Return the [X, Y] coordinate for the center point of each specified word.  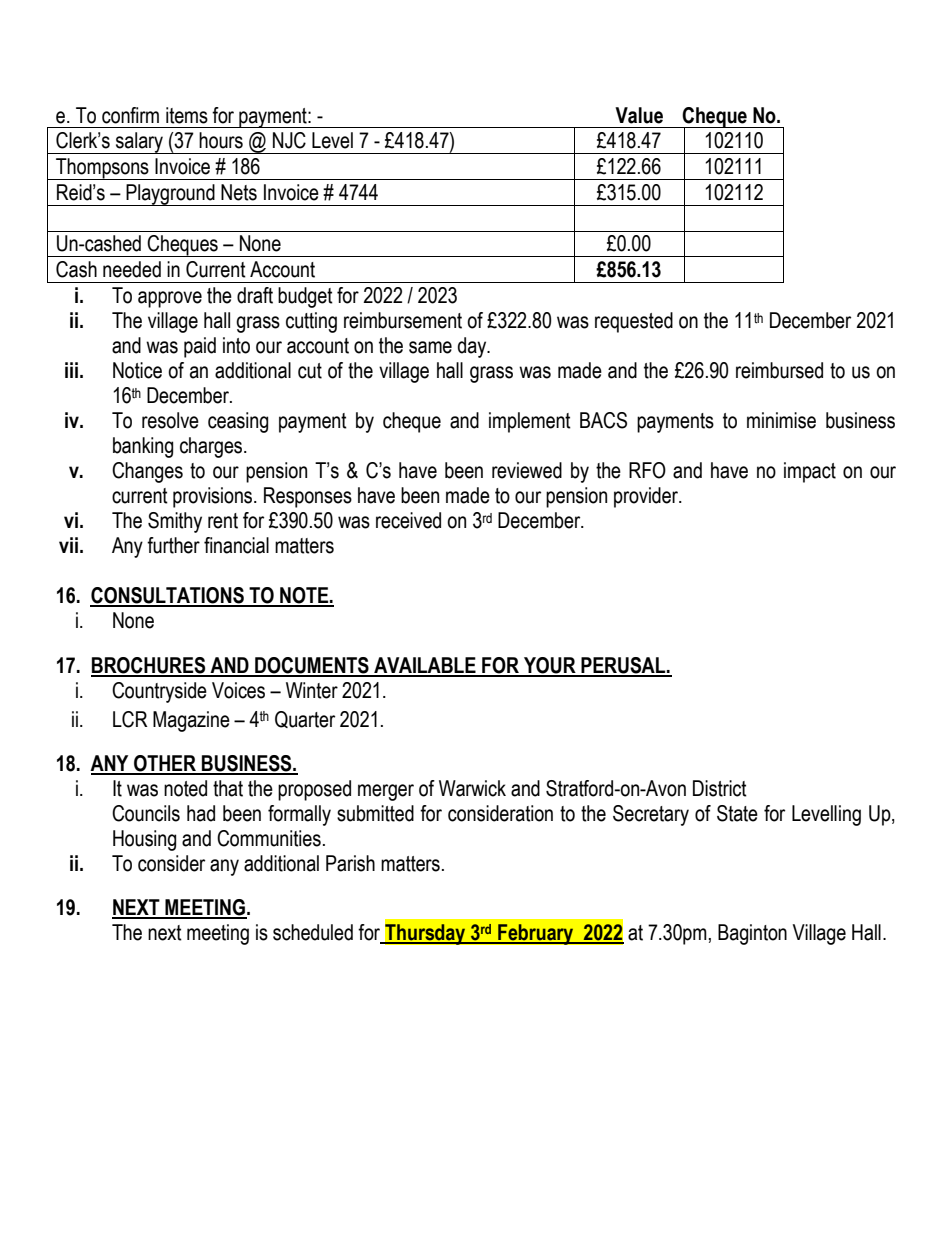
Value [639, 115]
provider [647, 497]
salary [139, 143]
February [536, 934]
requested [634, 322]
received [408, 520]
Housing [144, 840]
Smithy [175, 522]
